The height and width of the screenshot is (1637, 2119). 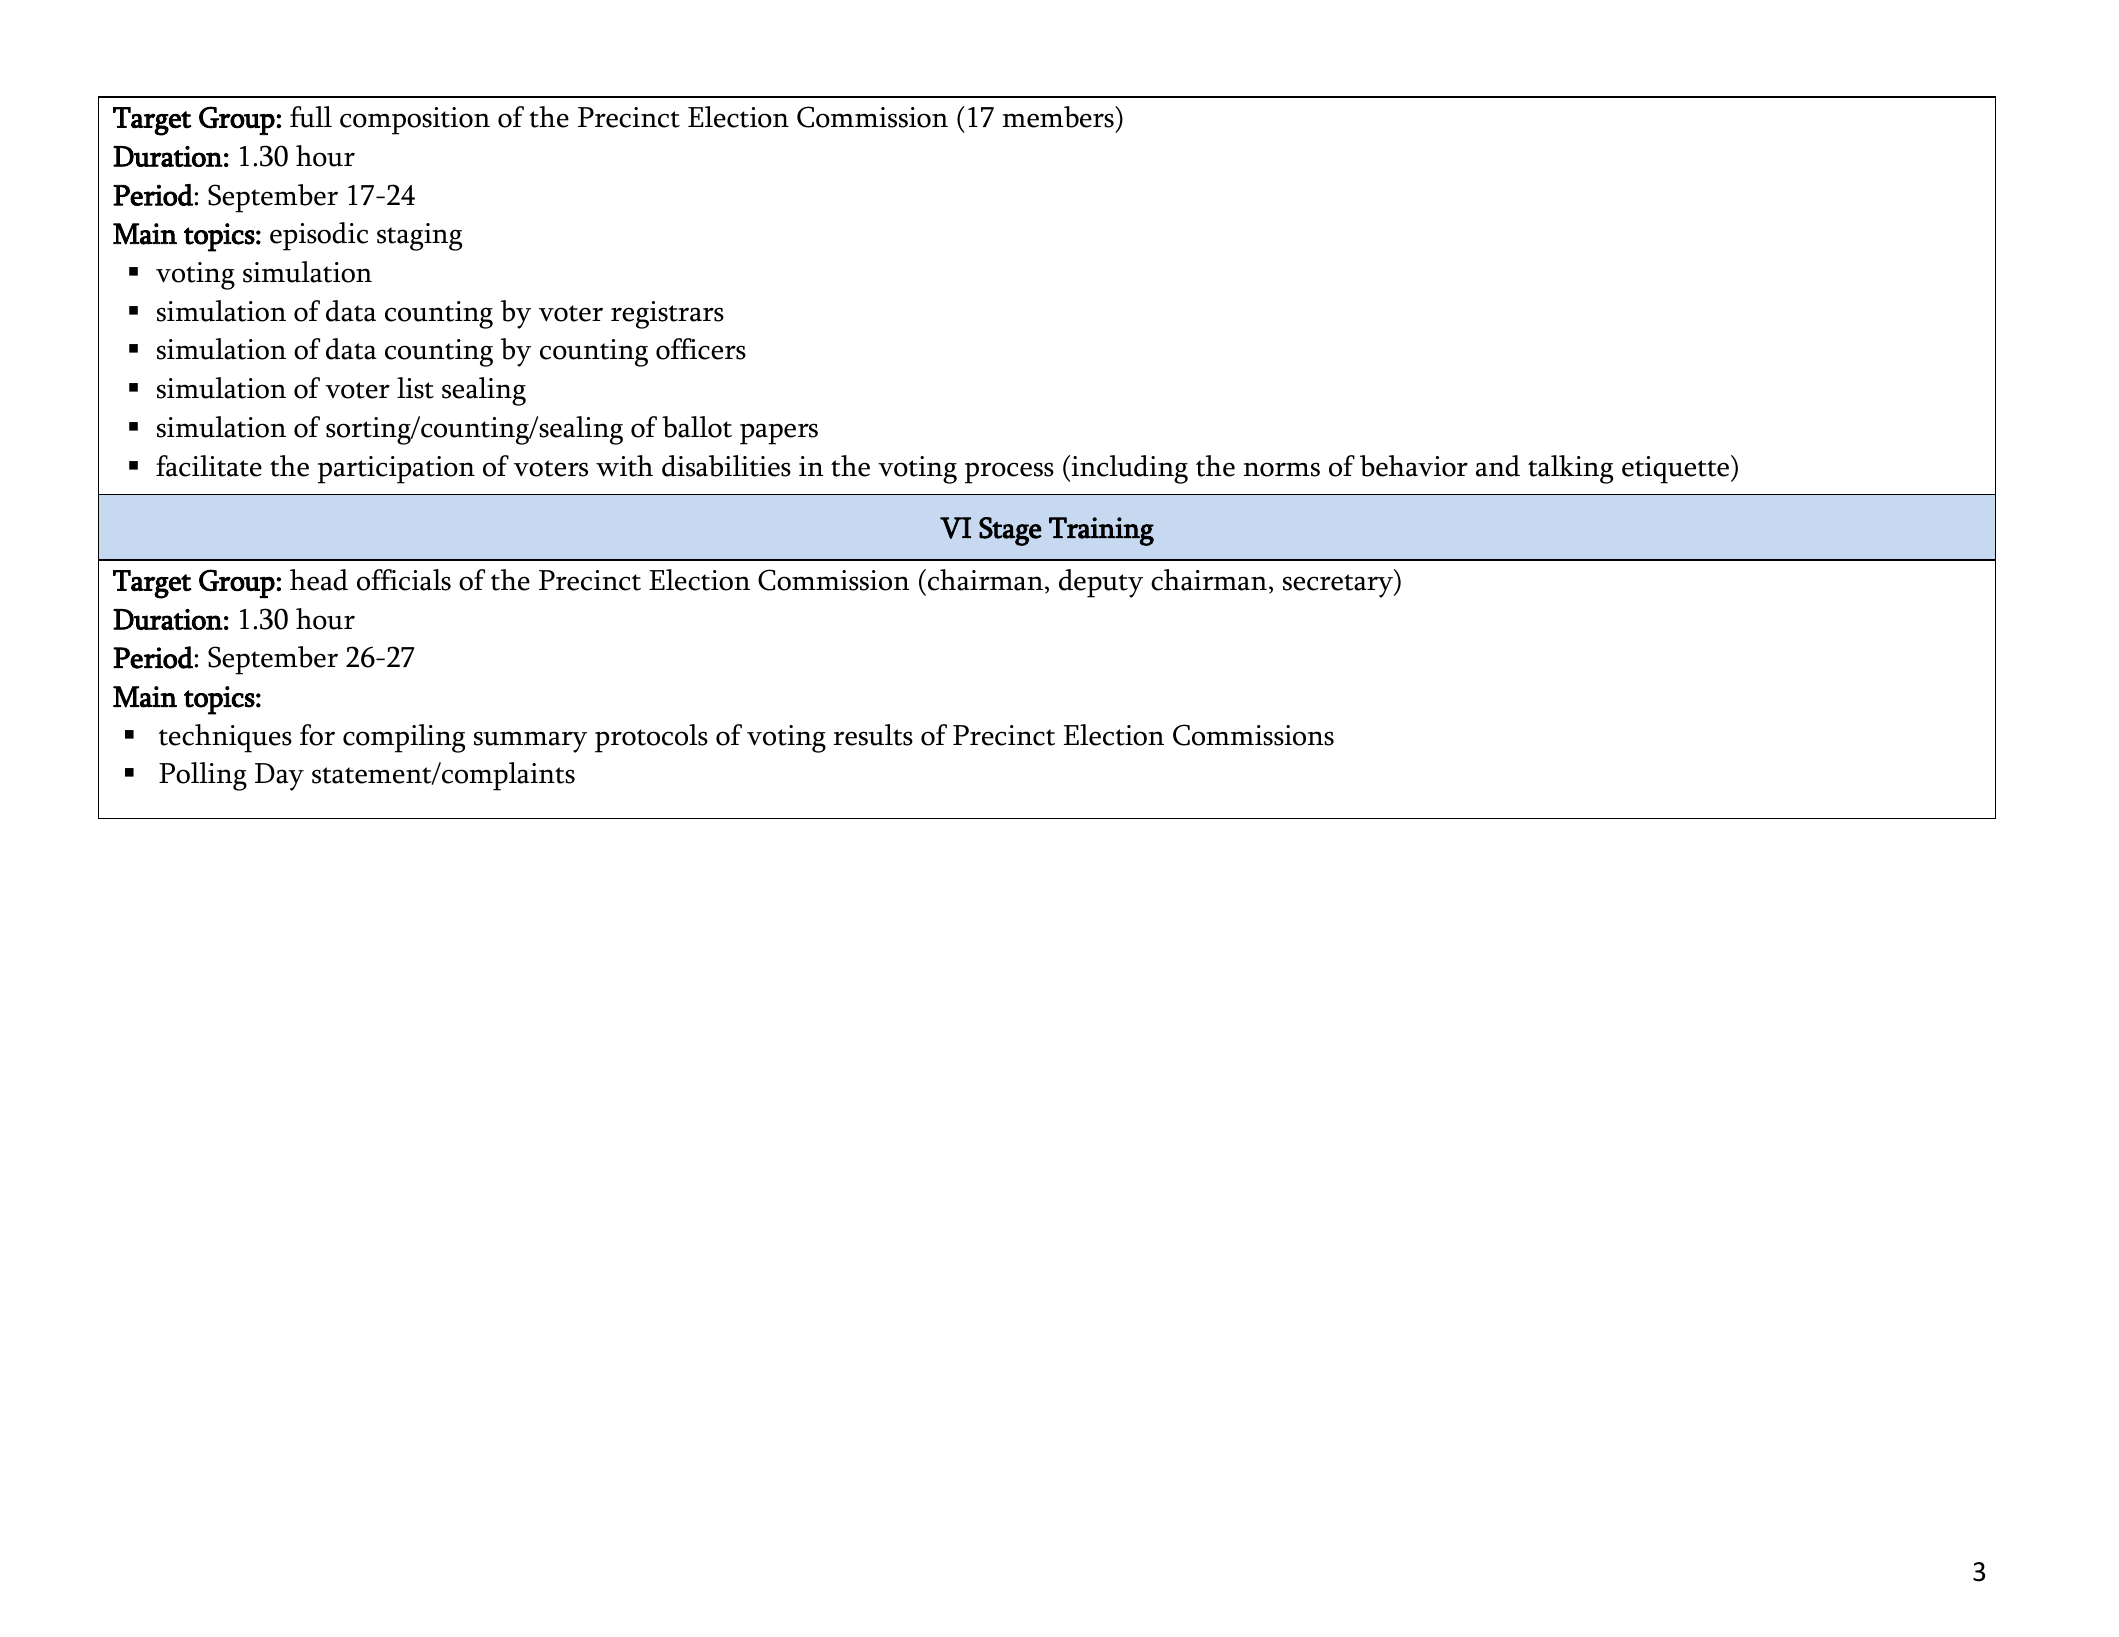 I want to click on secretary, so click(x=1339, y=586).
